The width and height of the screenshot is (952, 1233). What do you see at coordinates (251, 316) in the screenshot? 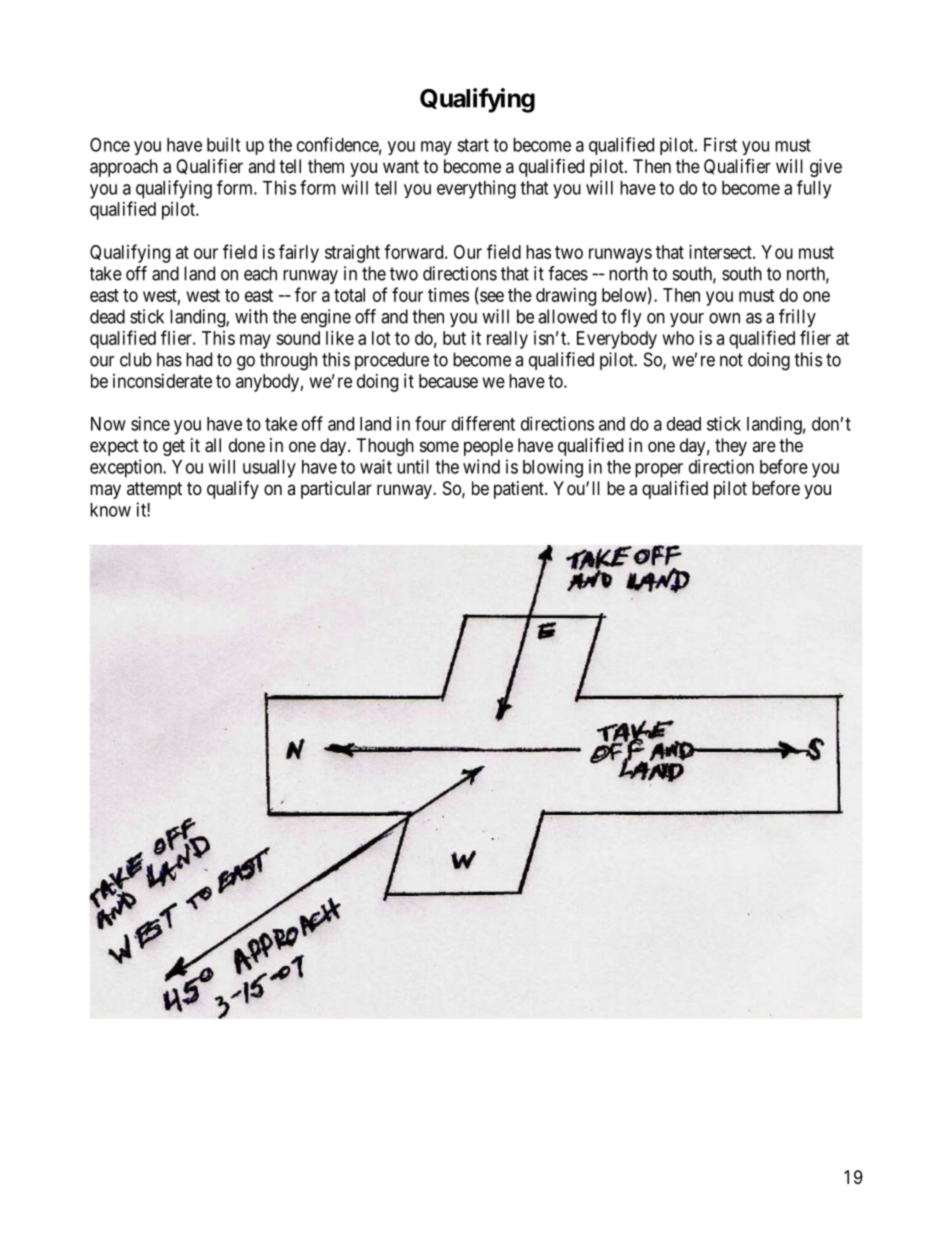
I see `with` at bounding box center [251, 316].
